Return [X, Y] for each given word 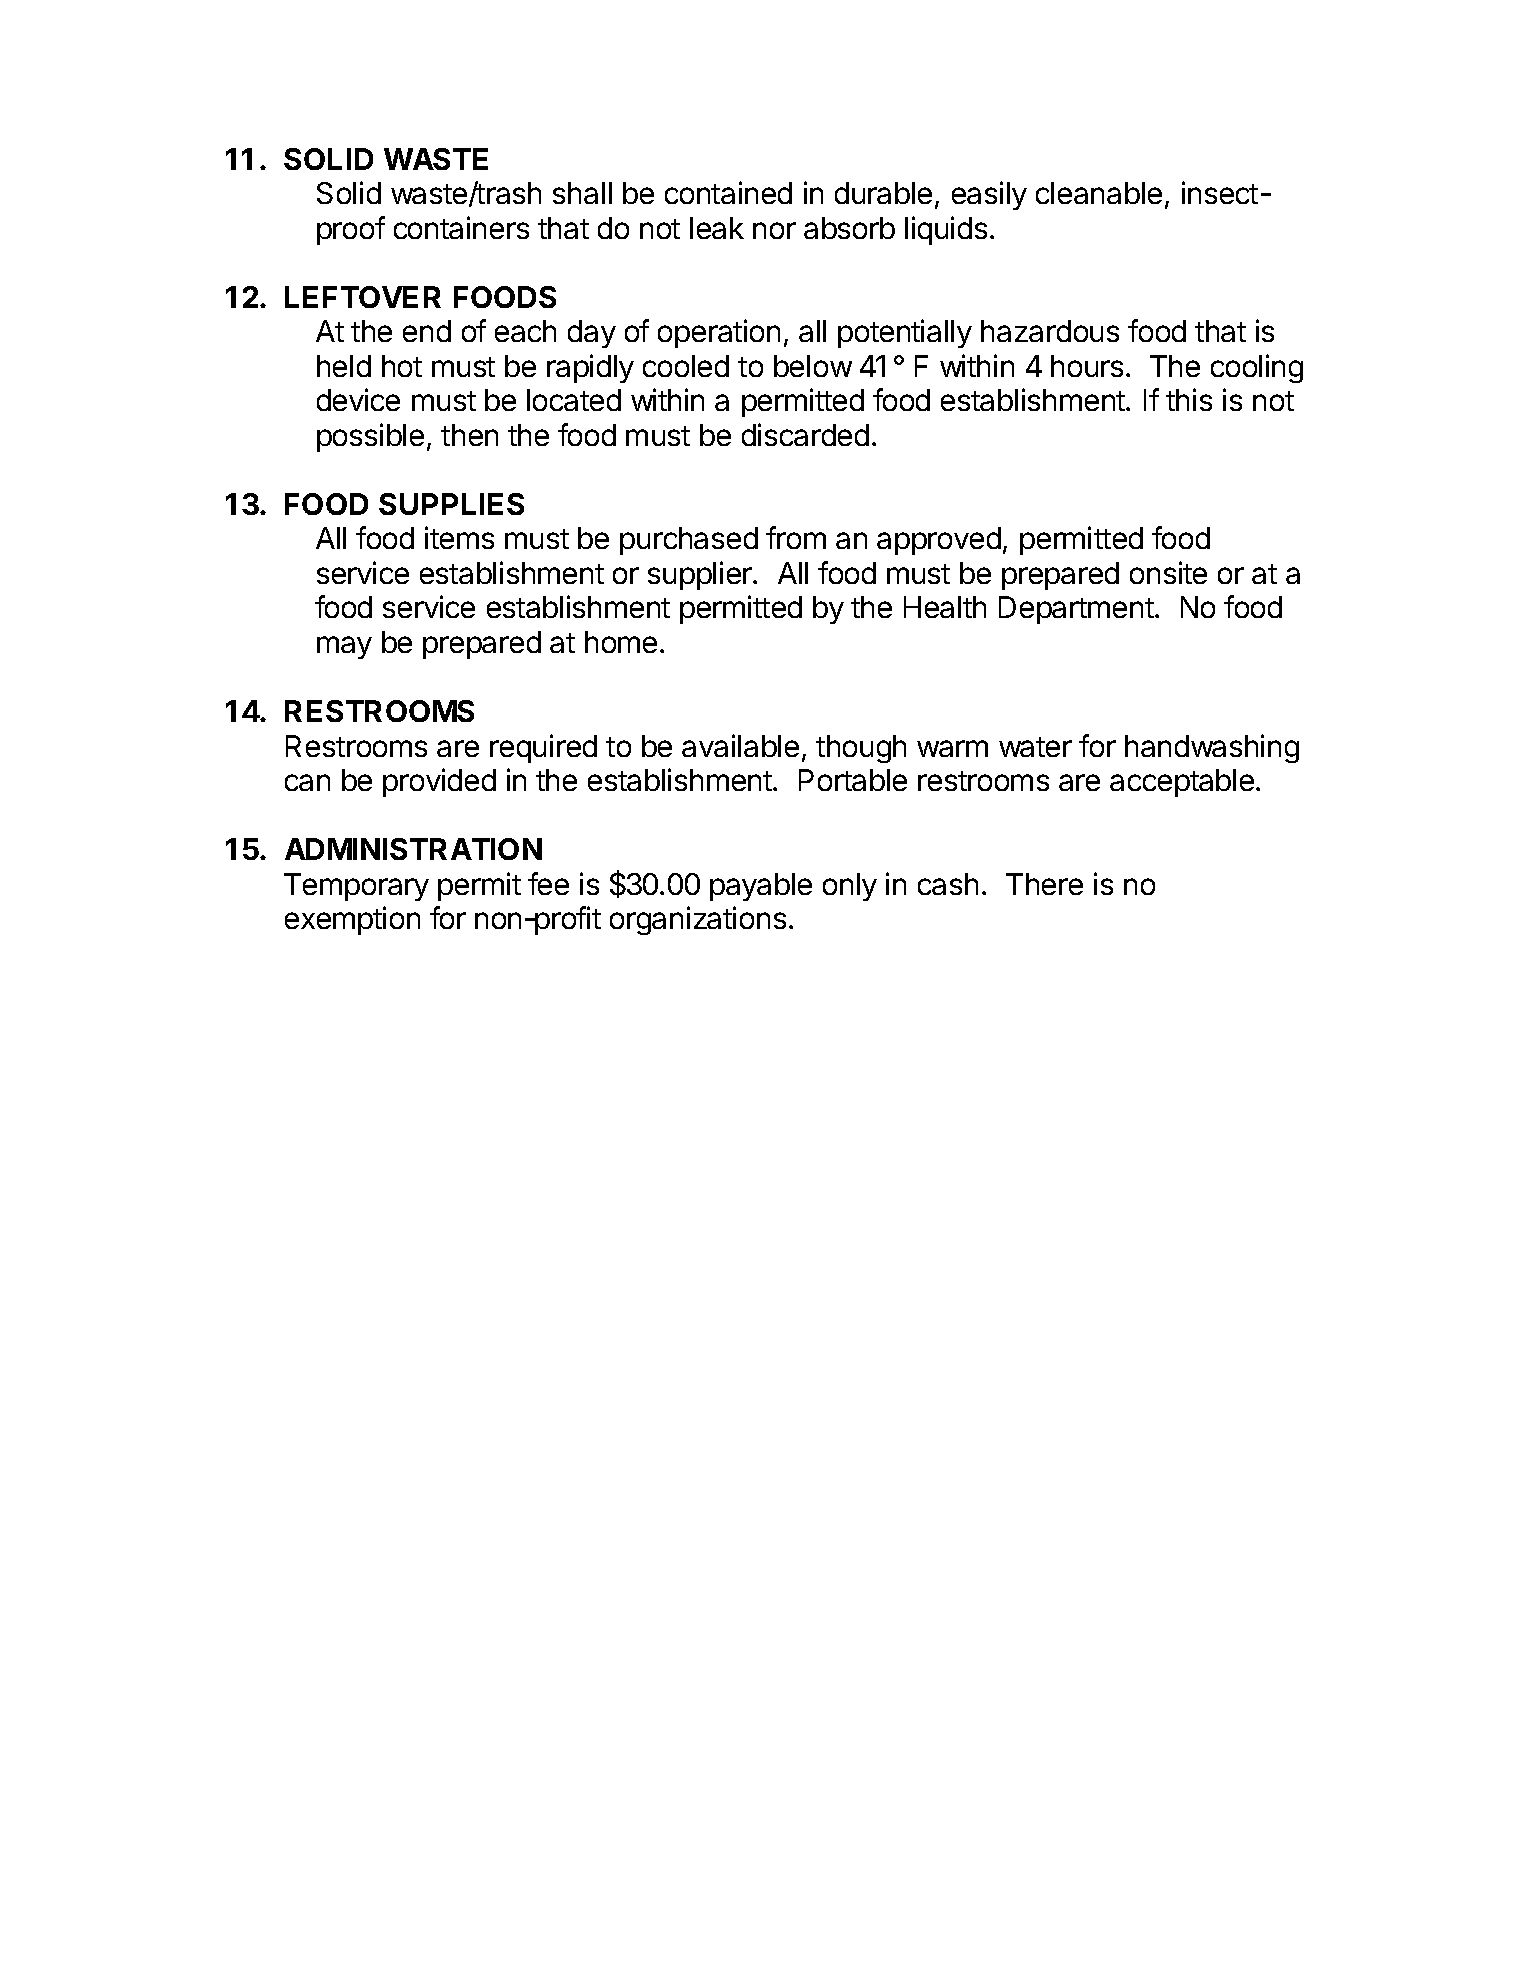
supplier [701, 575]
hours [1087, 366]
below [813, 366]
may [344, 647]
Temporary [356, 887]
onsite [1168, 572]
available [740, 745]
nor [774, 230]
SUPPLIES [451, 504]
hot [402, 366]
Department [1076, 610]
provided [439, 782]
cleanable [1099, 193]
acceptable [1182, 783]
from [796, 537]
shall [582, 193]
